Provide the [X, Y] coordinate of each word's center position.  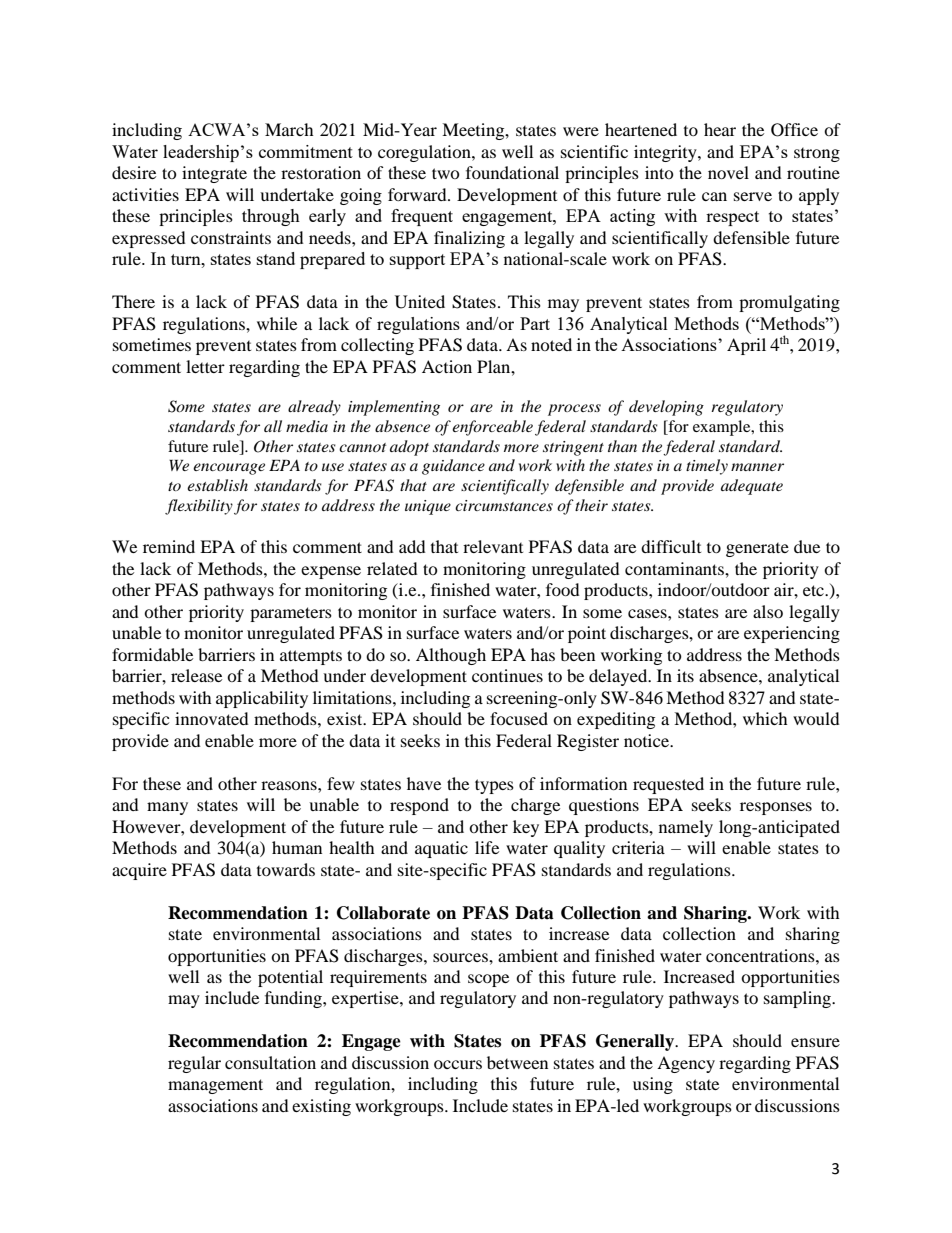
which [765, 718]
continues [507, 675]
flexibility [199, 507]
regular [194, 1064]
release [196, 675]
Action [447, 366]
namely [686, 828]
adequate [752, 487]
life [487, 847]
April [746, 346]
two [446, 173]
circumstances [504, 505]
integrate [214, 174]
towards [286, 869]
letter [205, 366]
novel [728, 172]
